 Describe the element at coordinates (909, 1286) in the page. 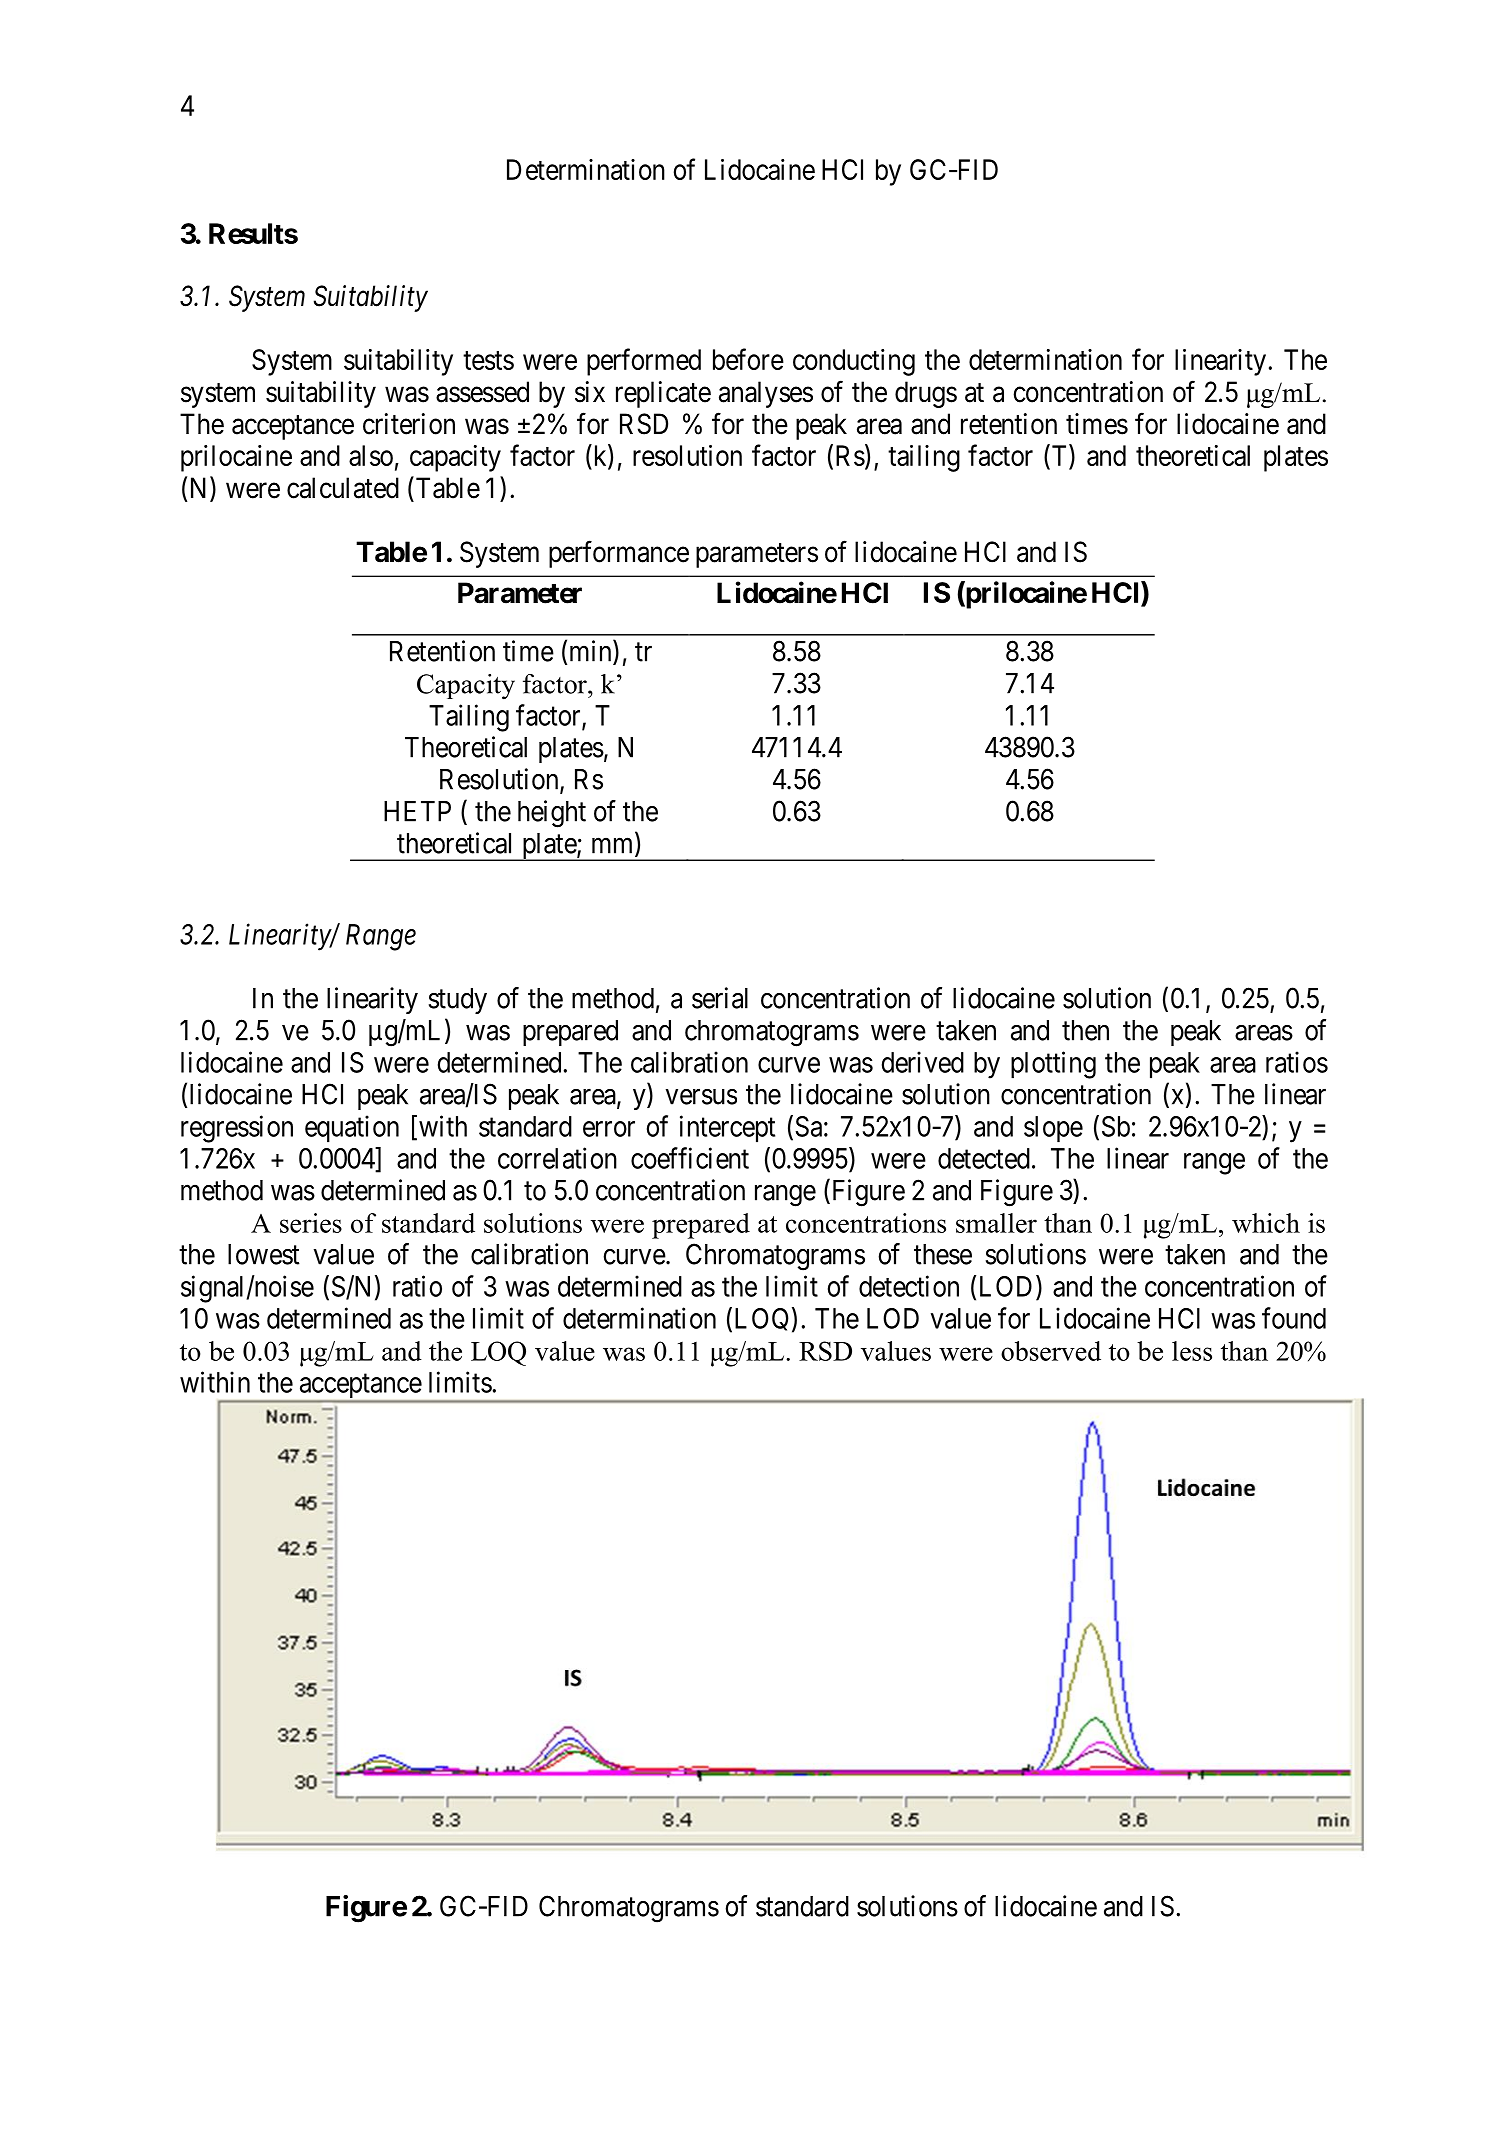

I see `detection` at that location.
